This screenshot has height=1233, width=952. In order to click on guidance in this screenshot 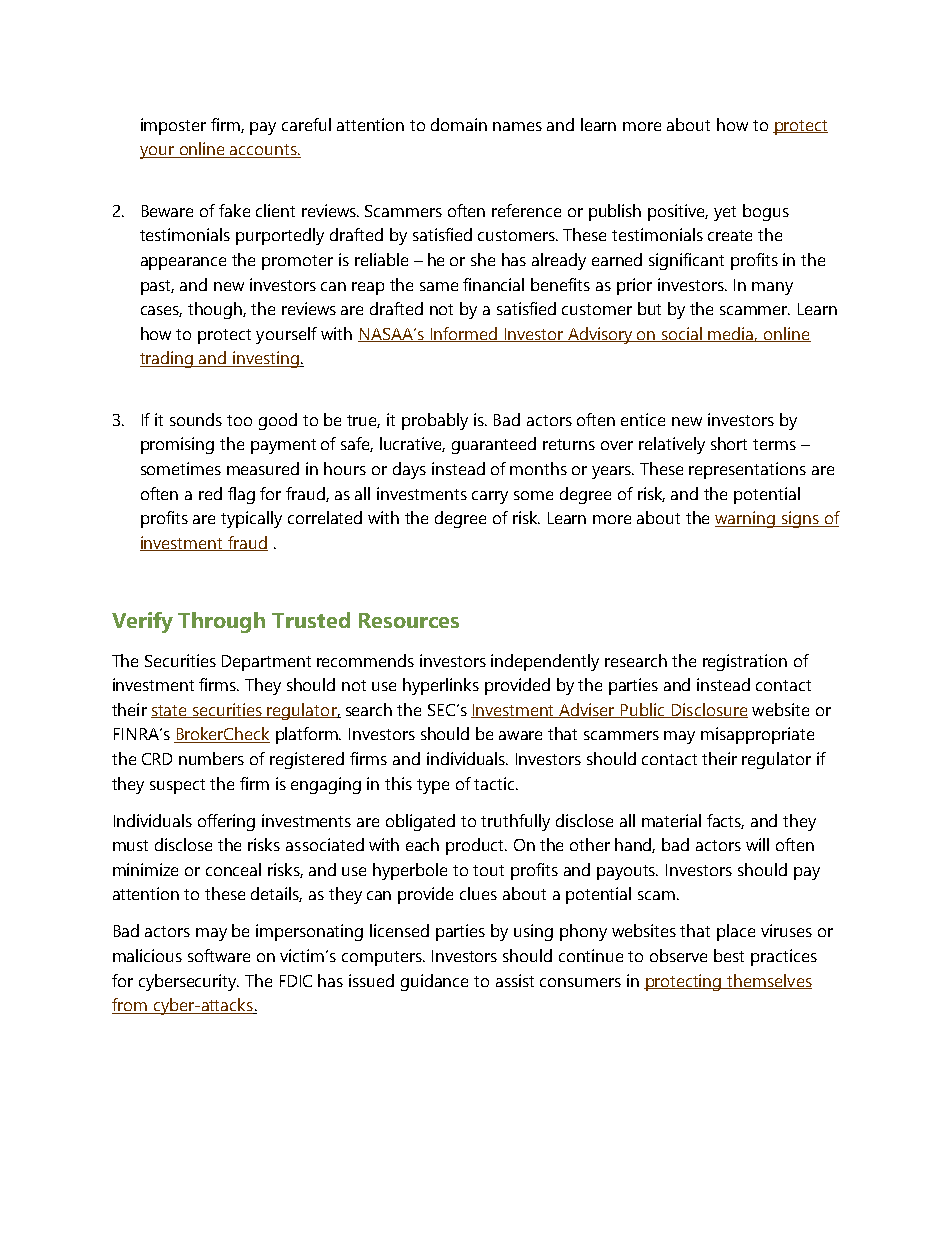, I will do `click(434, 982)`.
